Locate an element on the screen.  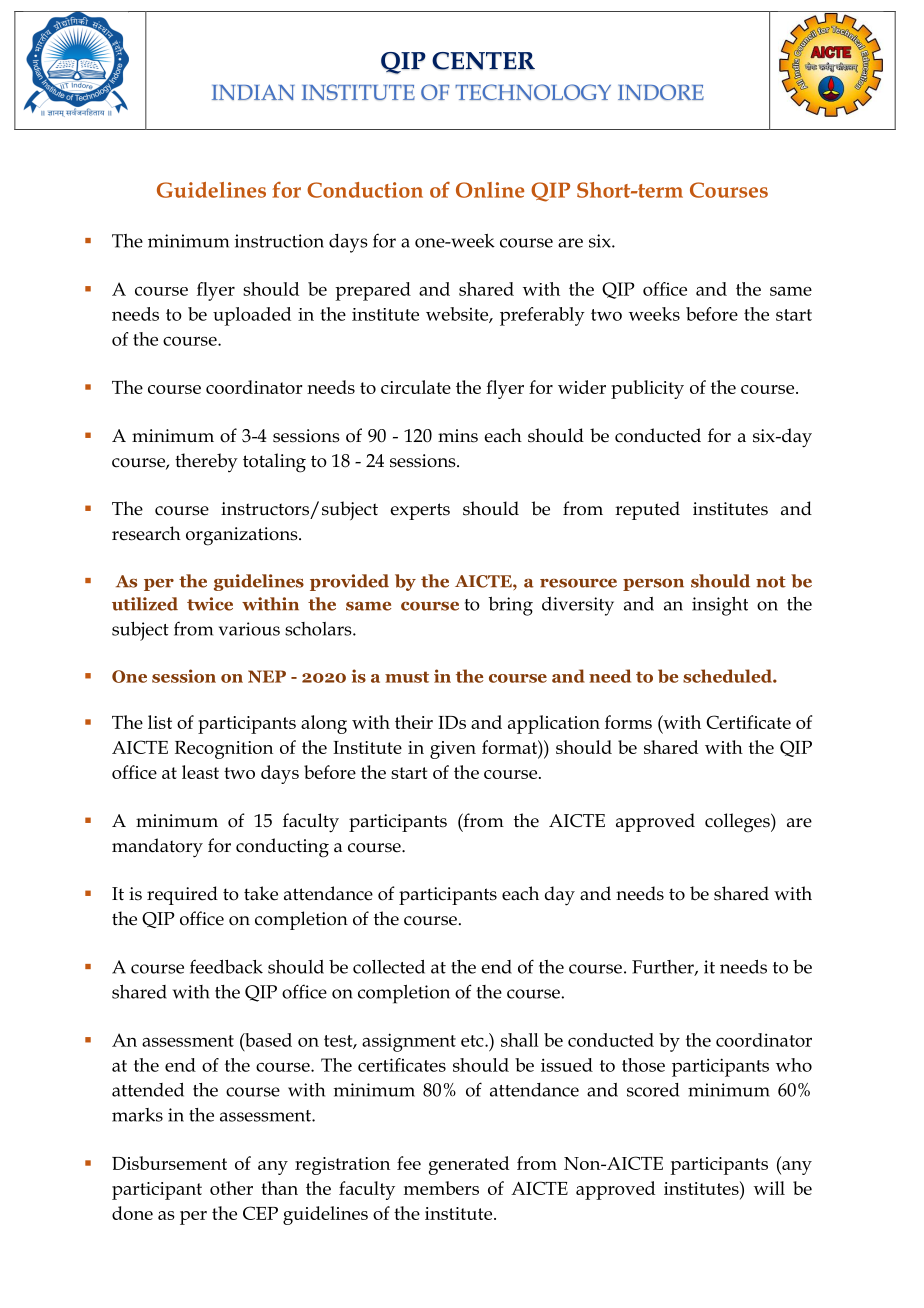
INDIAN is located at coordinates (253, 92).
